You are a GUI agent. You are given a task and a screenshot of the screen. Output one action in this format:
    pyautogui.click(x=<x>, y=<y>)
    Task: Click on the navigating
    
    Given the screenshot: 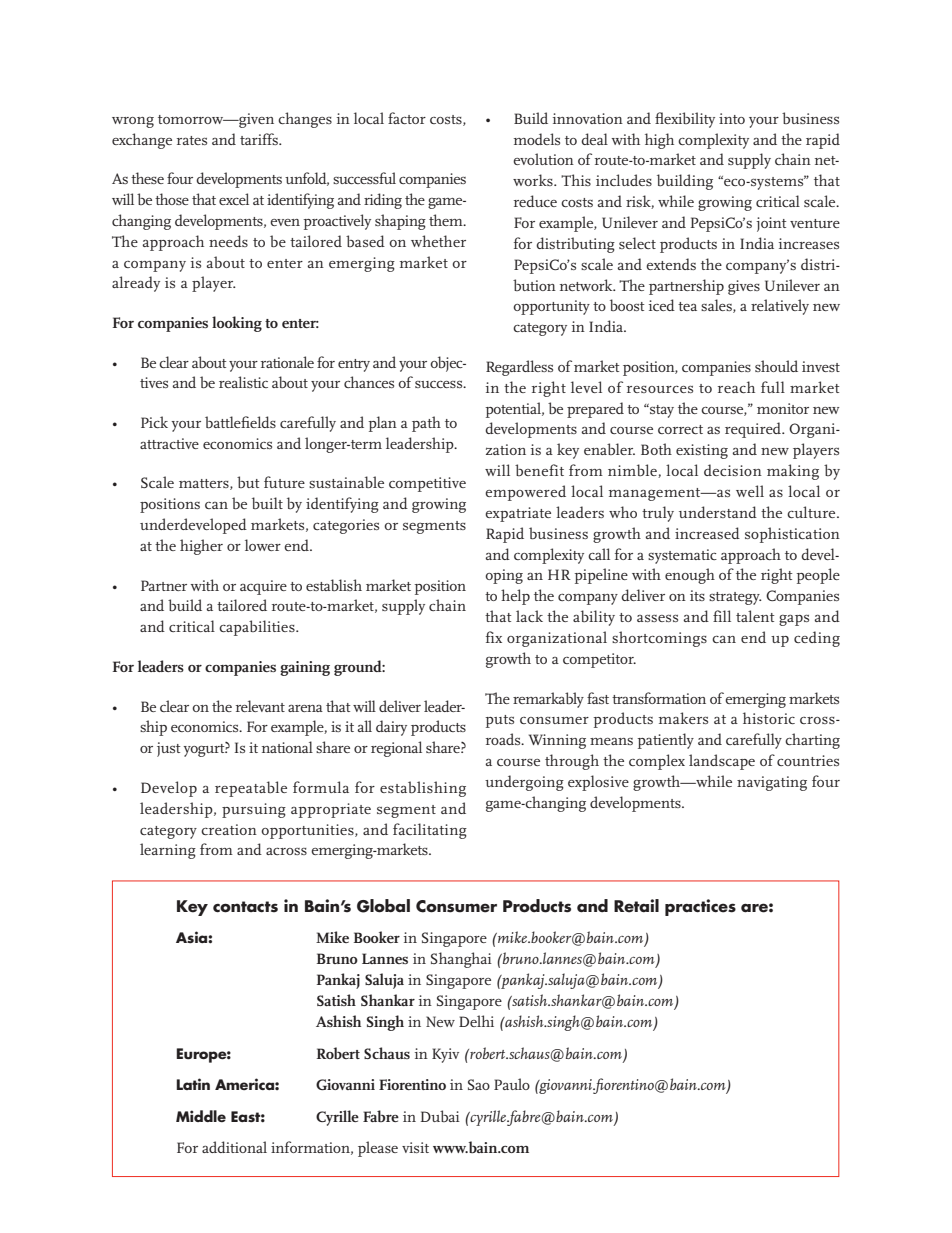 What is the action you would take?
    pyautogui.click(x=772, y=783)
